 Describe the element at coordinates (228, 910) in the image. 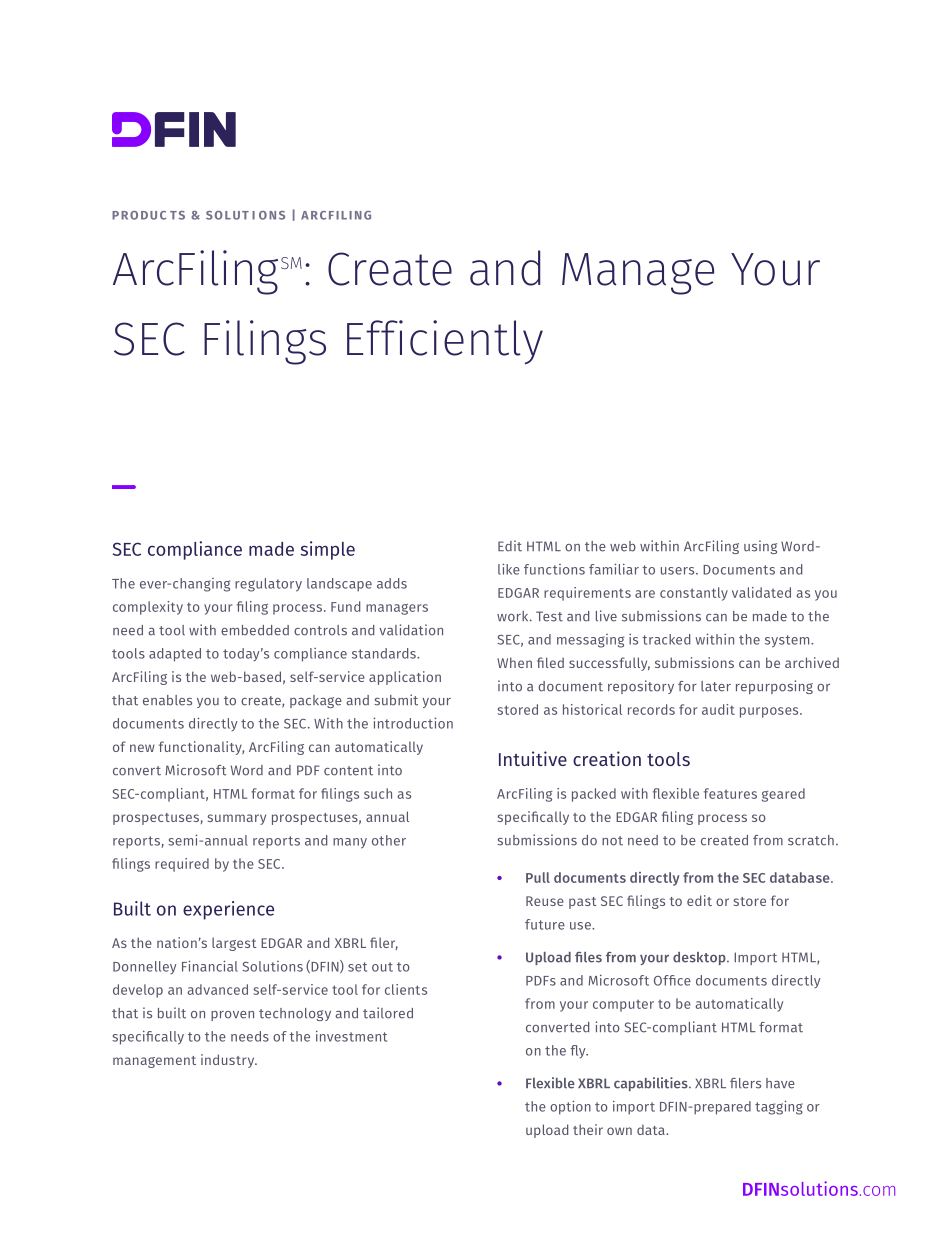

I see `experience` at that location.
